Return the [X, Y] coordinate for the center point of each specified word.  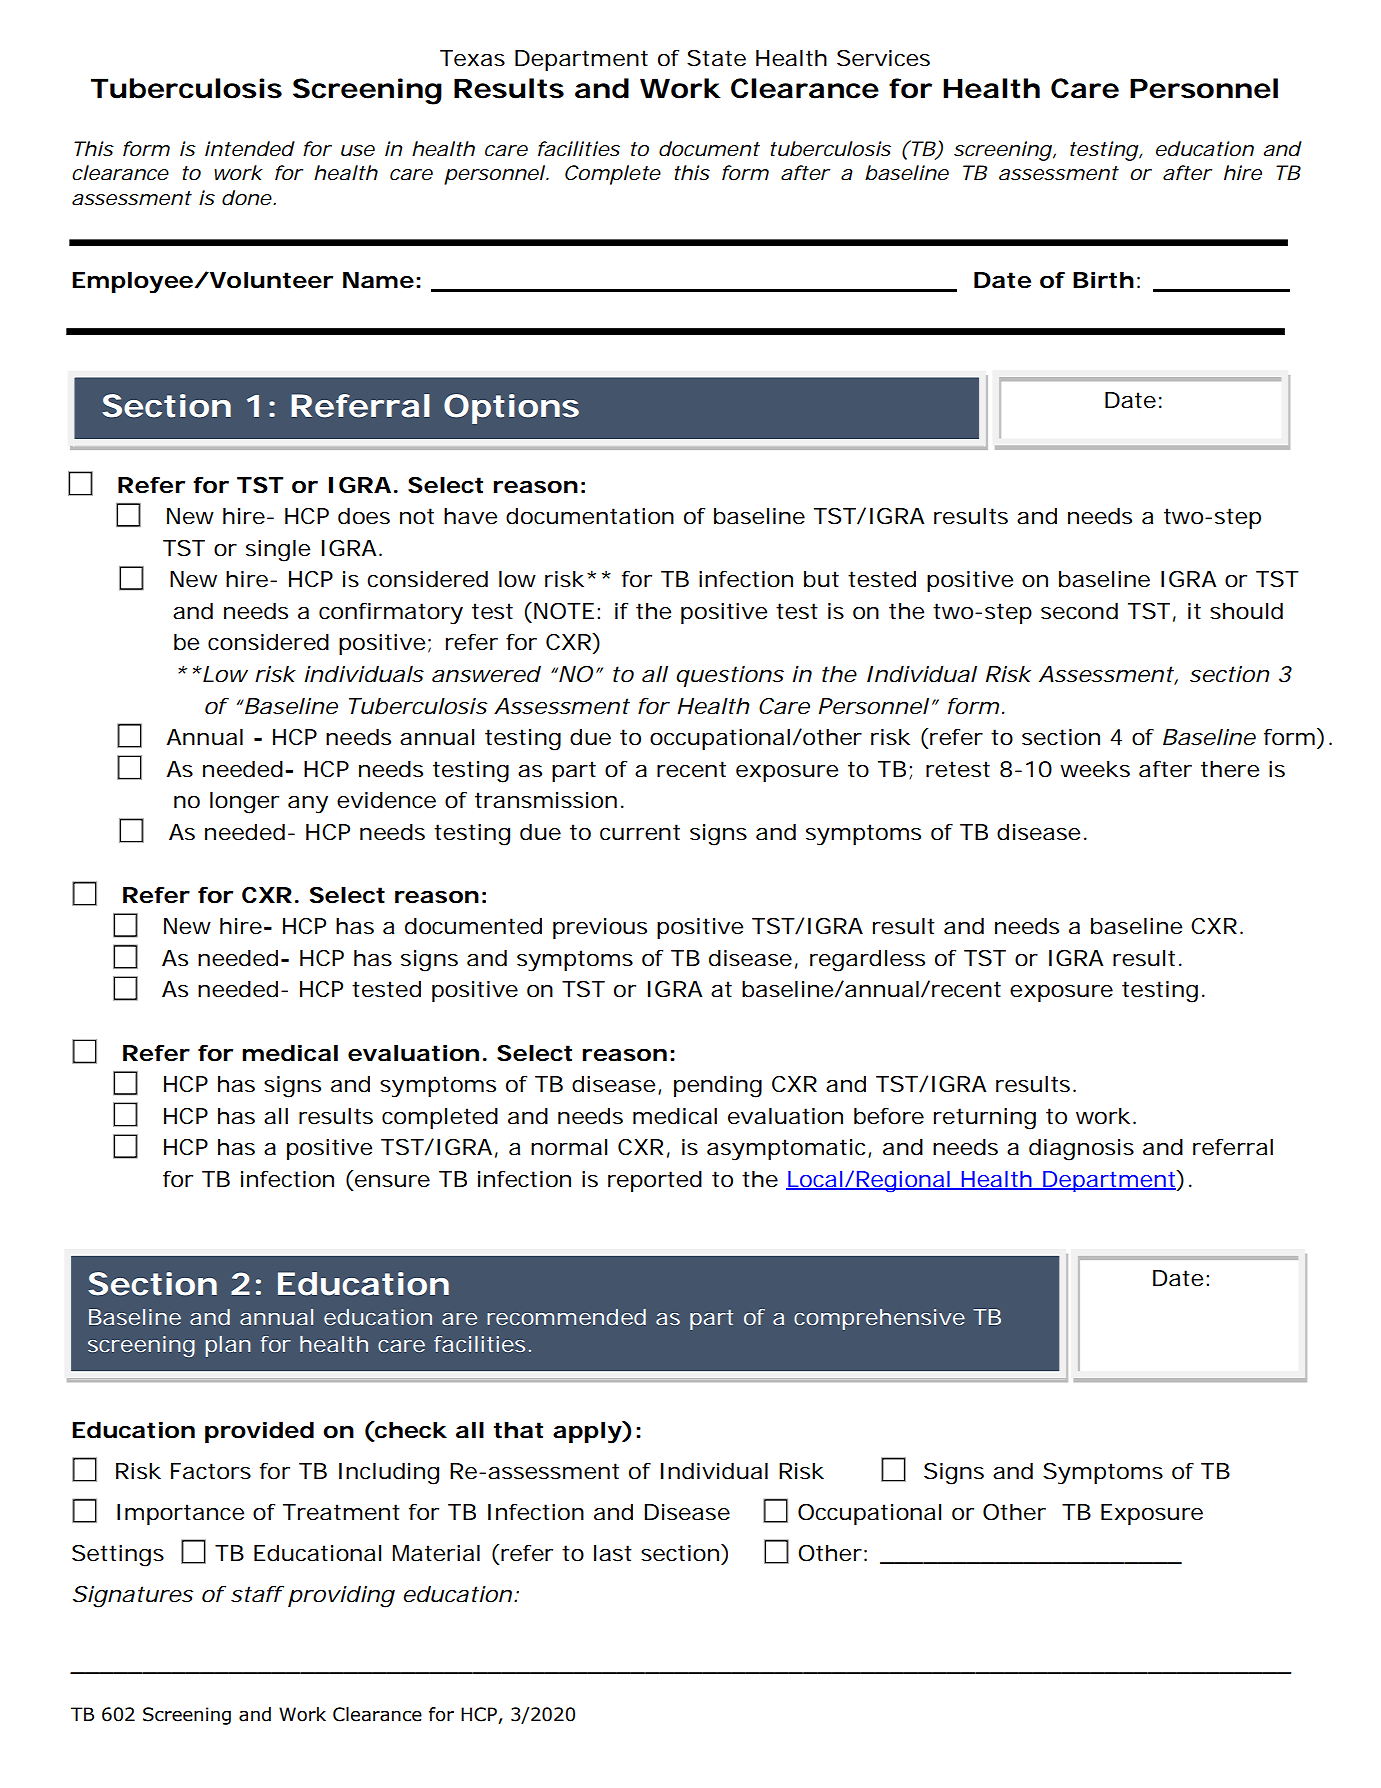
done [247, 198]
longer [244, 802]
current [640, 832]
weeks [1095, 769]
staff [257, 1594]
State [716, 58]
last [613, 1553]
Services [883, 58]
